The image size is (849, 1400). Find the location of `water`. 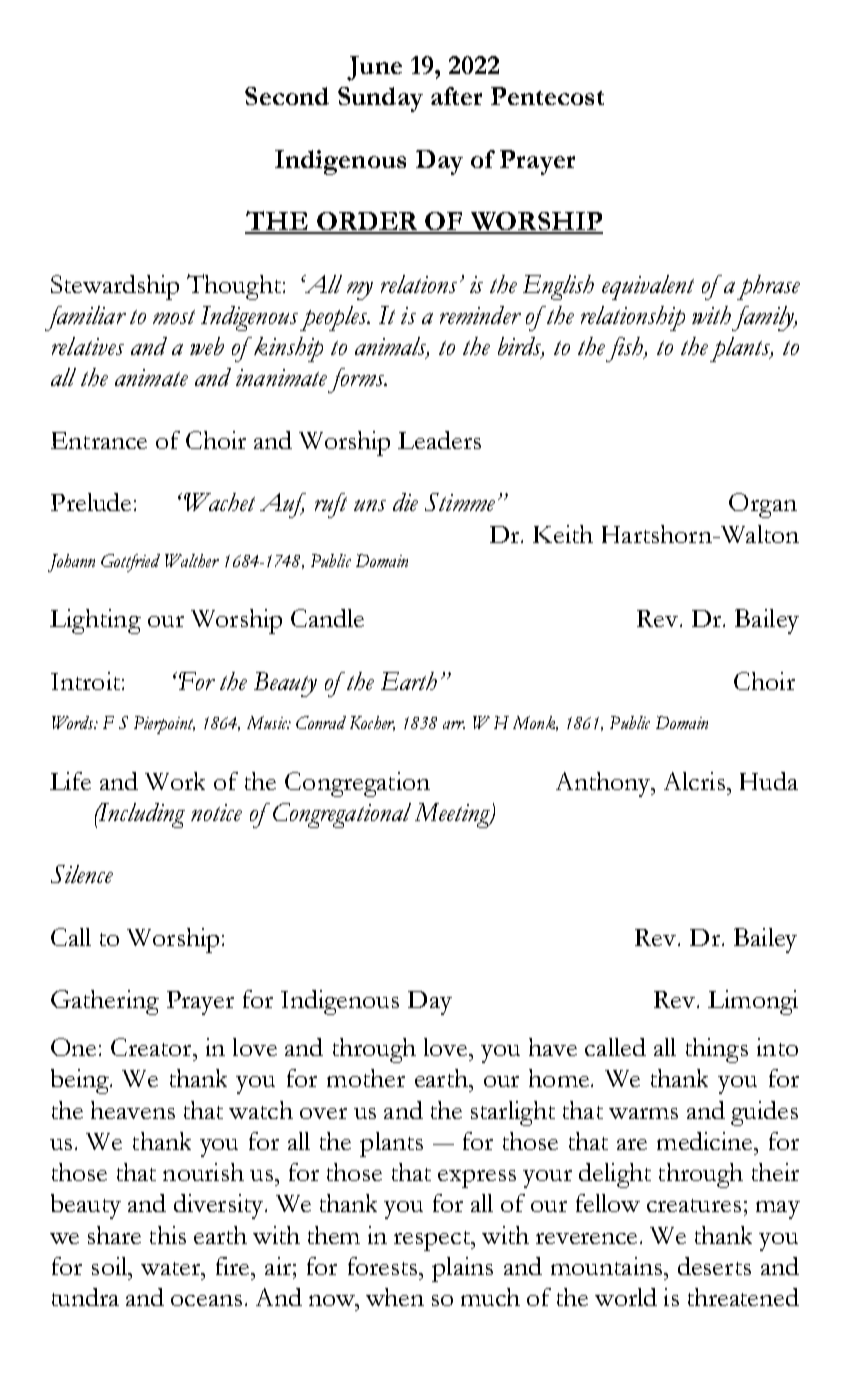

water is located at coordinates (172, 1268).
